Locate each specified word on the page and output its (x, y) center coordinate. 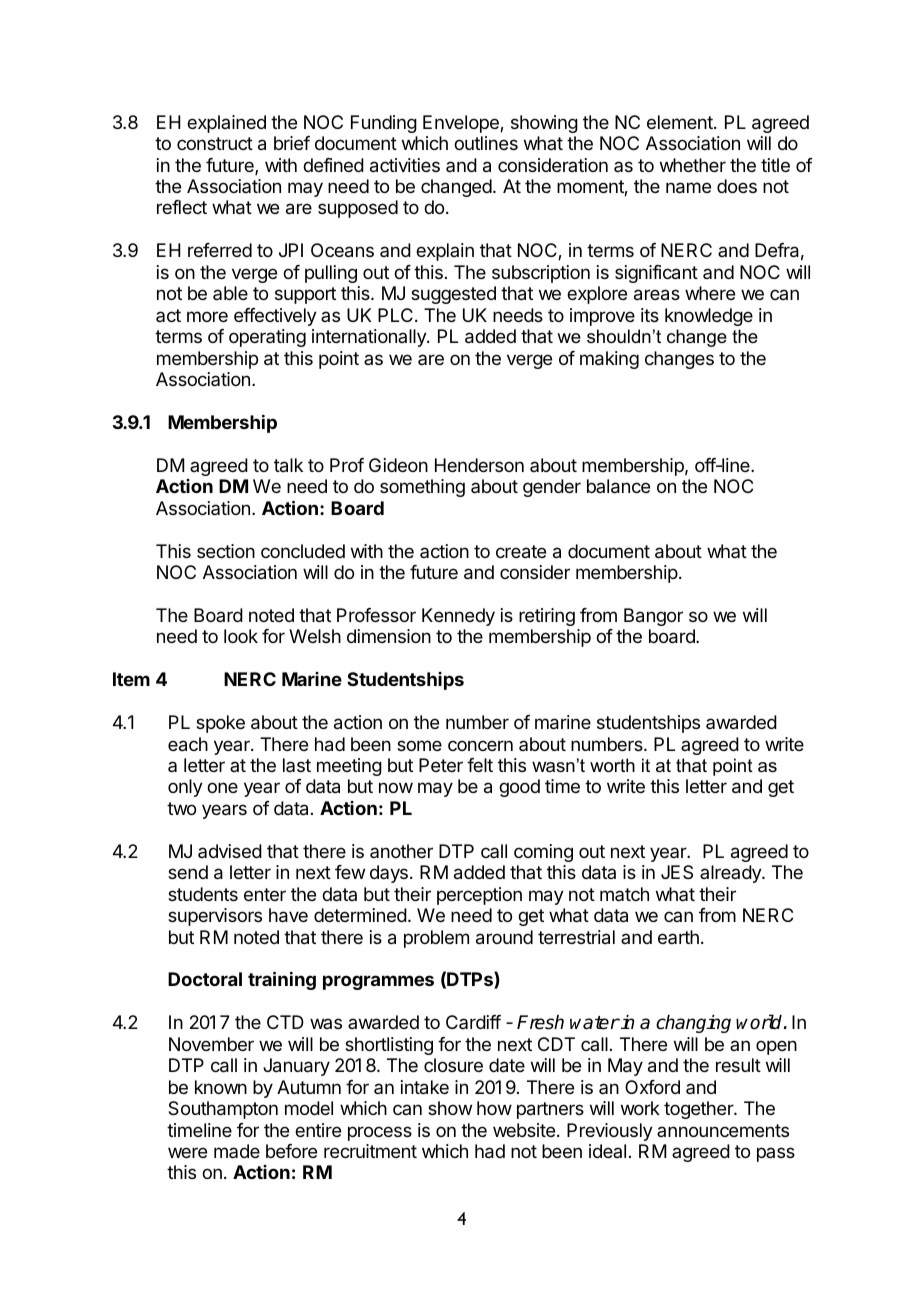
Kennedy (458, 617)
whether (693, 165)
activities (405, 165)
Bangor (653, 617)
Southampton (223, 1110)
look (241, 636)
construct (215, 143)
